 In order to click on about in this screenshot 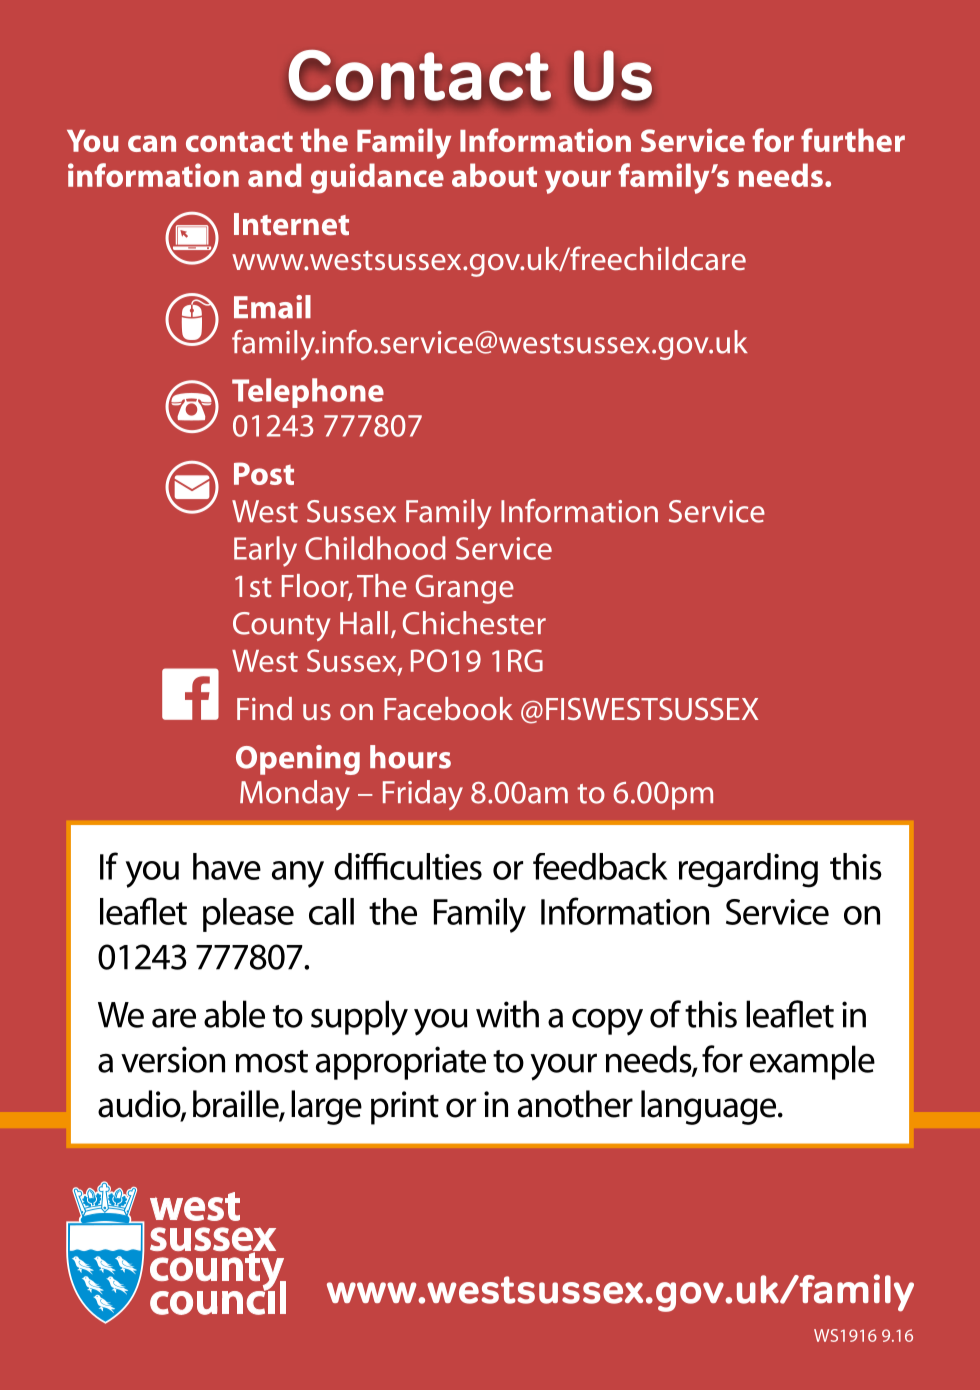, I will do `click(494, 175)`.
